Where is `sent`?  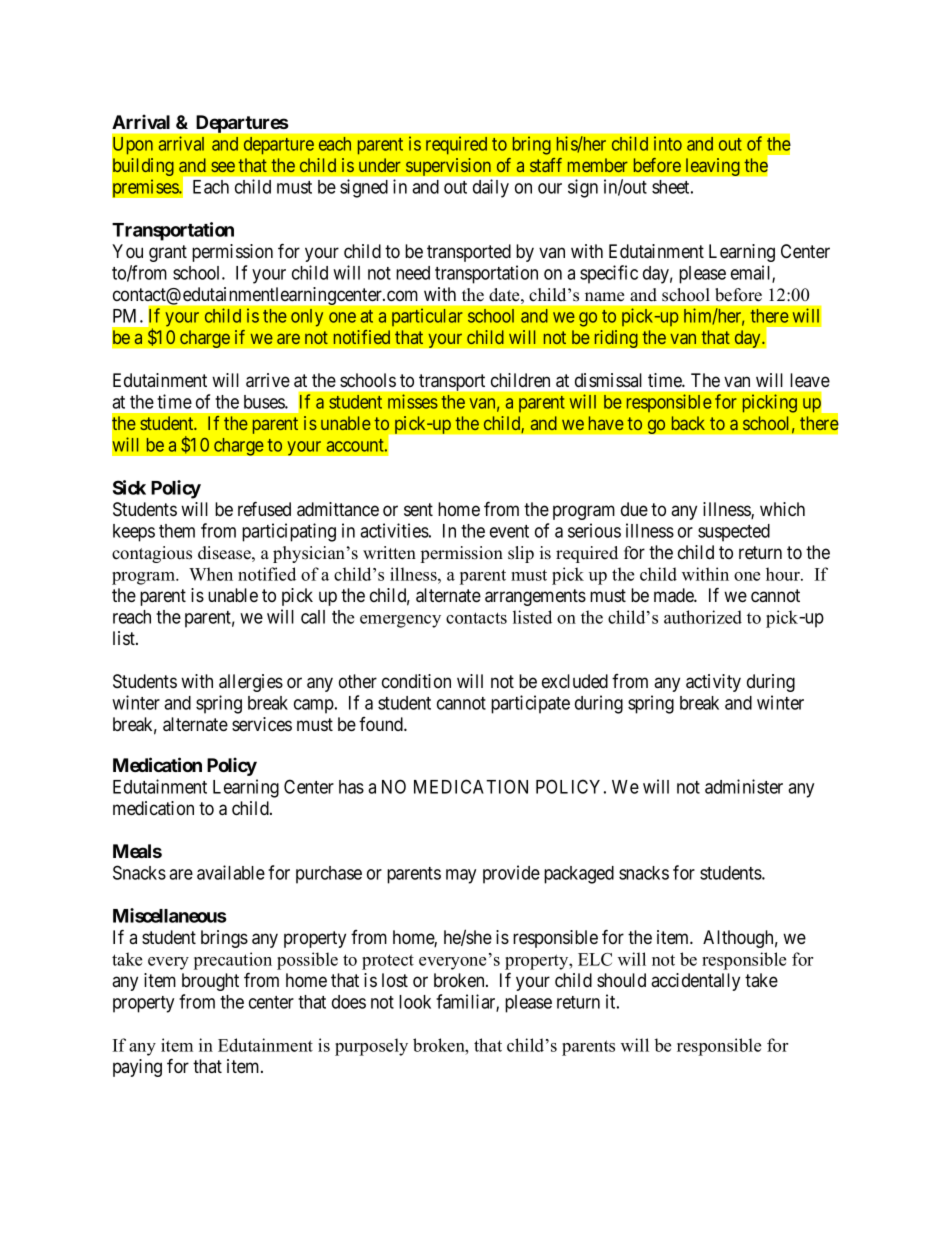
sent is located at coordinates (418, 509).
